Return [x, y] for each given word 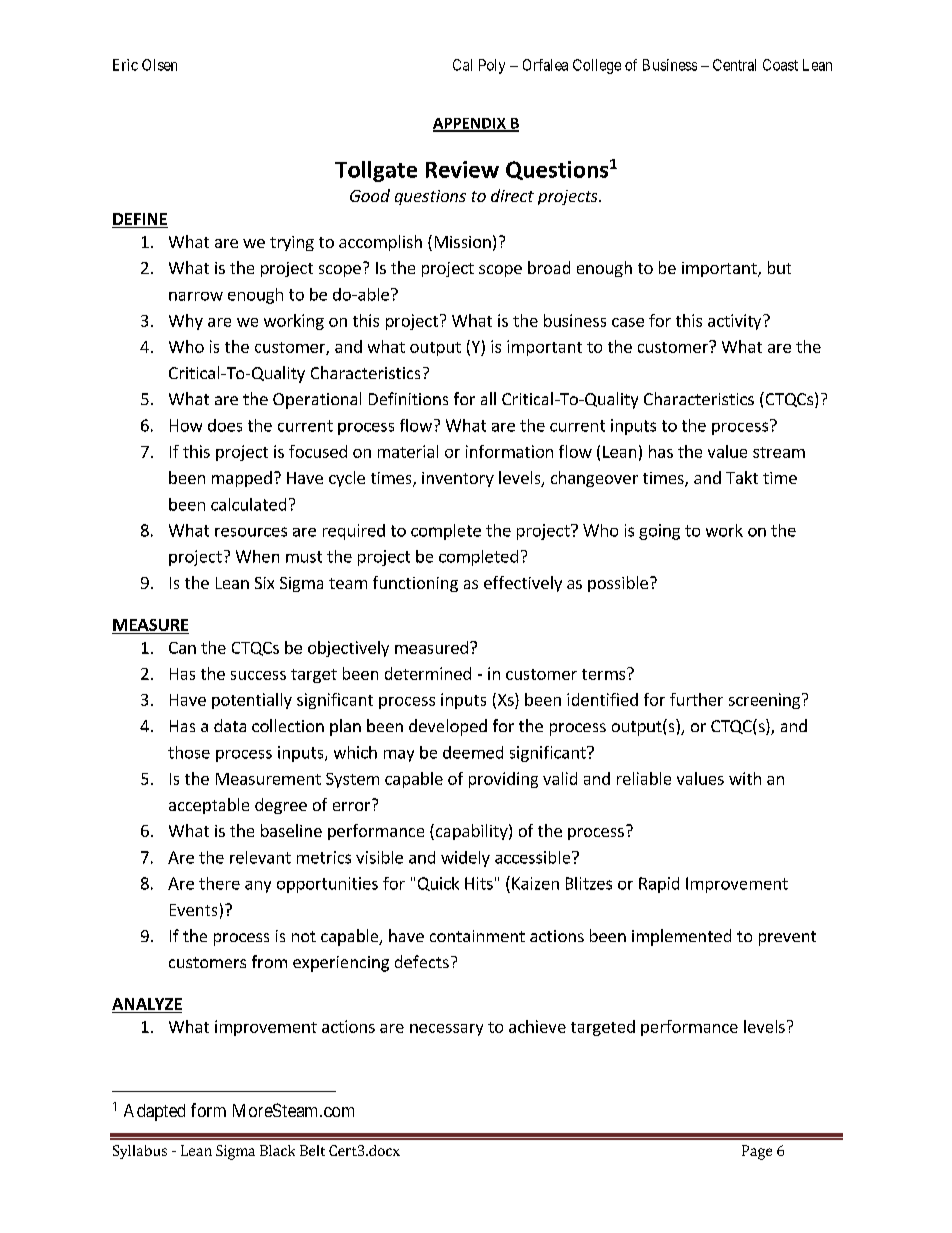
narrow [196, 296]
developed [448, 727]
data [230, 725]
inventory [458, 479]
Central [734, 65]
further [696, 699]
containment [477, 936]
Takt [742, 477]
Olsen [159, 65]
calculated [248, 504]
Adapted [154, 1112]
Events [193, 910]
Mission [463, 242]
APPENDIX [470, 124]
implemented [681, 937]
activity [736, 322]
